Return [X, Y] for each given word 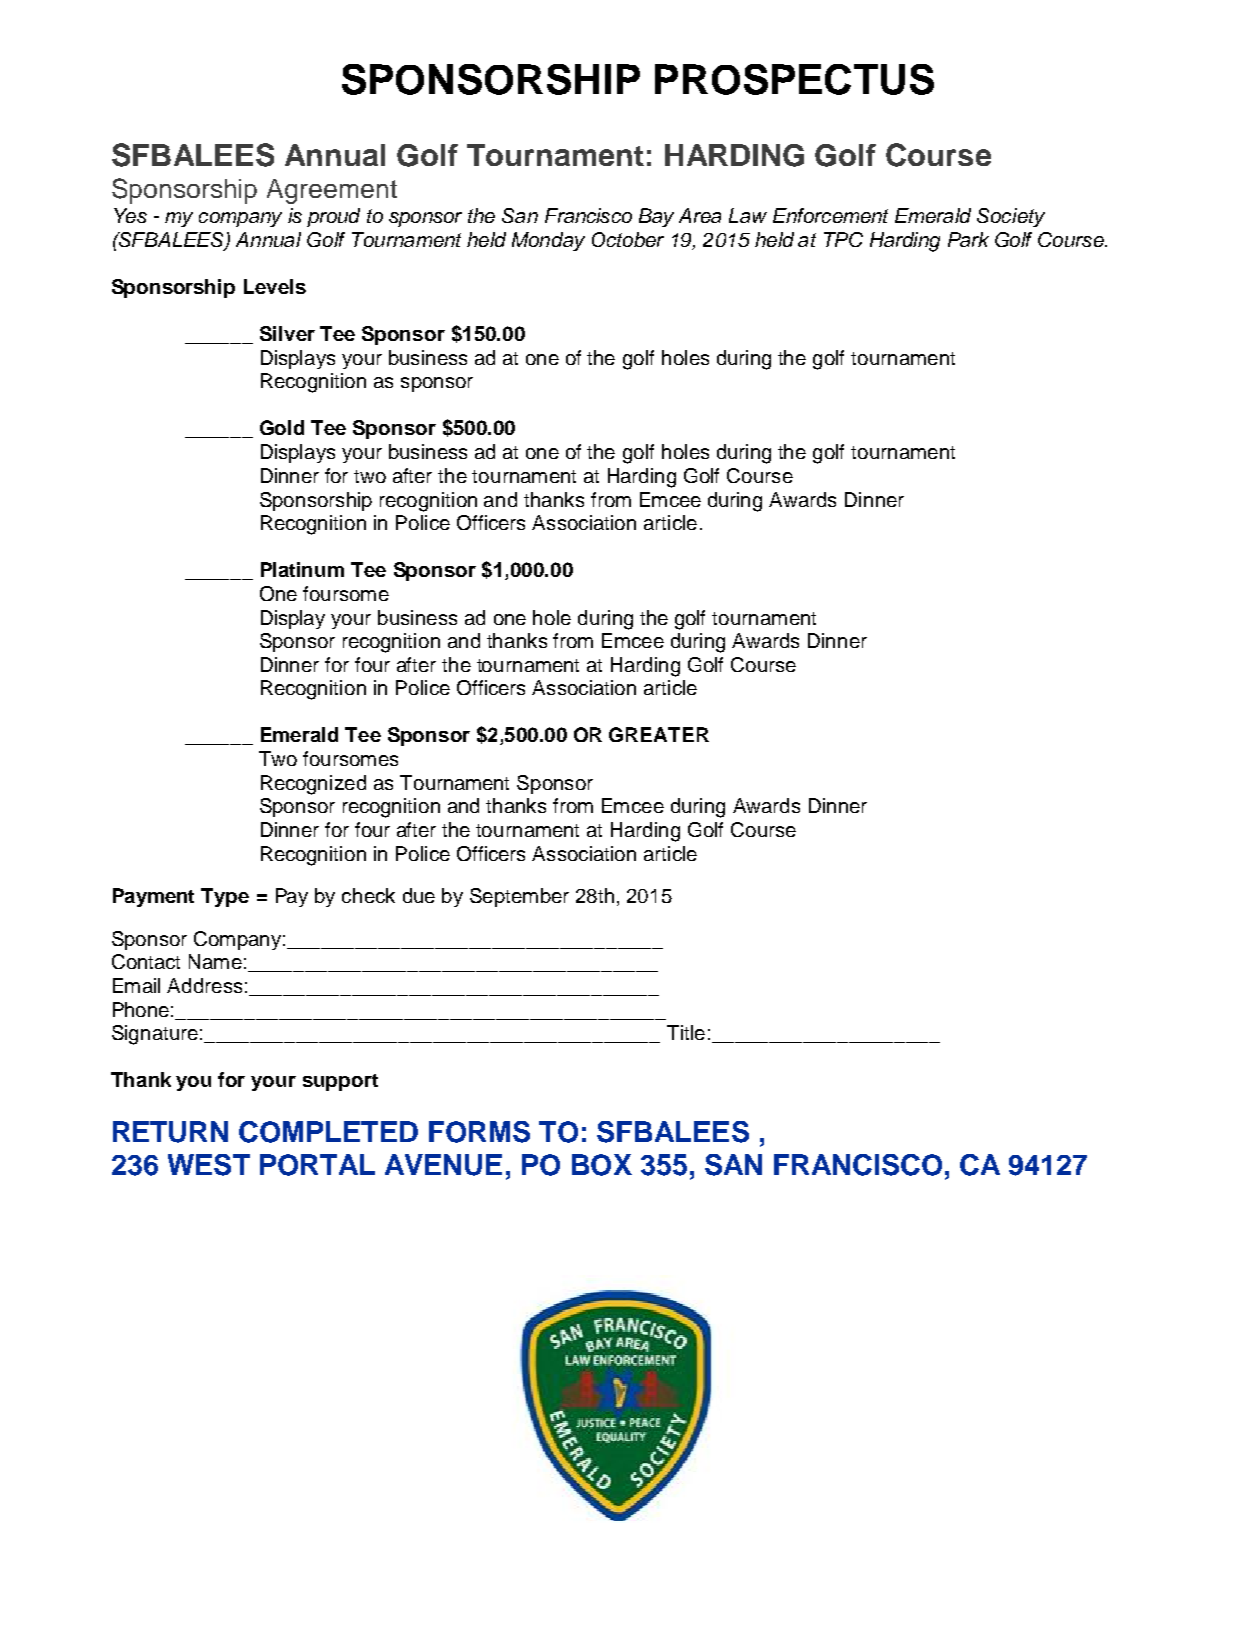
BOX [602, 1165]
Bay [656, 217]
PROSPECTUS [794, 79]
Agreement [332, 191]
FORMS [479, 1132]
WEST [209, 1165]
